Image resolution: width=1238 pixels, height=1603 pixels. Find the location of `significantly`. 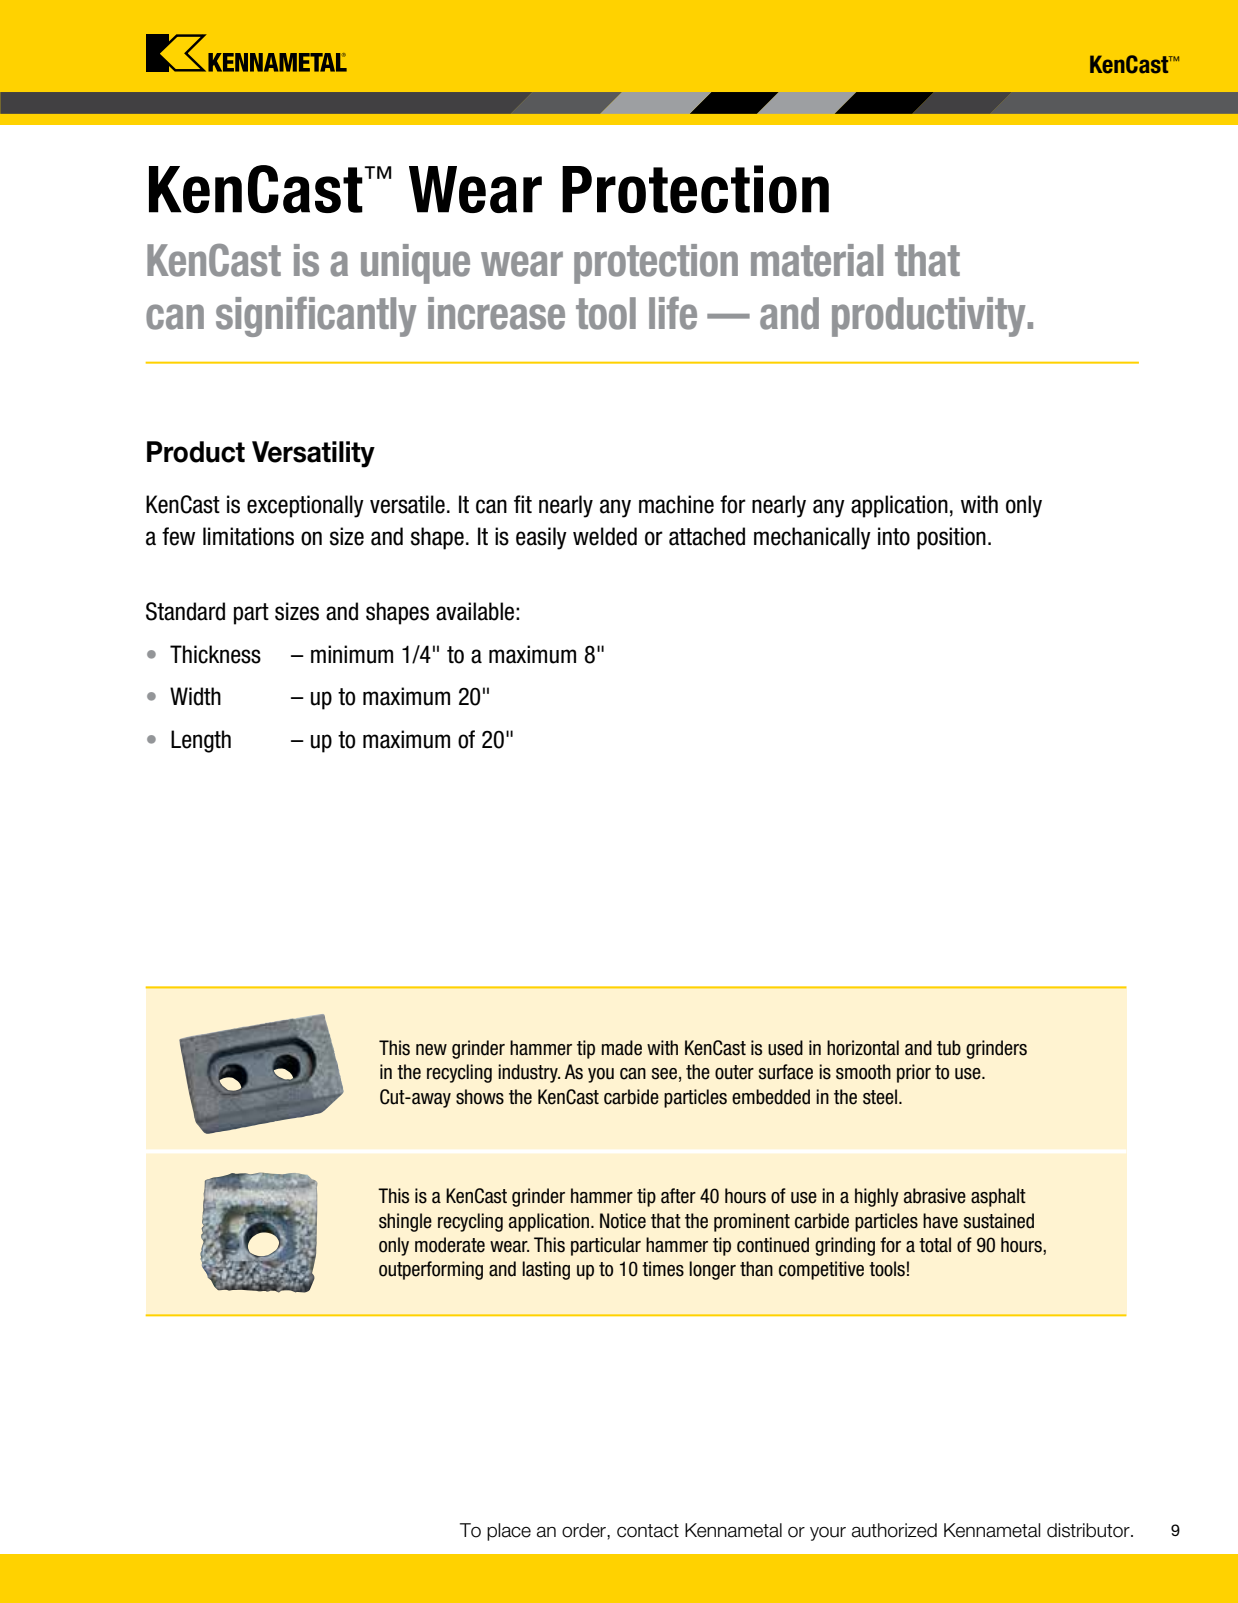

significantly is located at coordinates (316, 317).
